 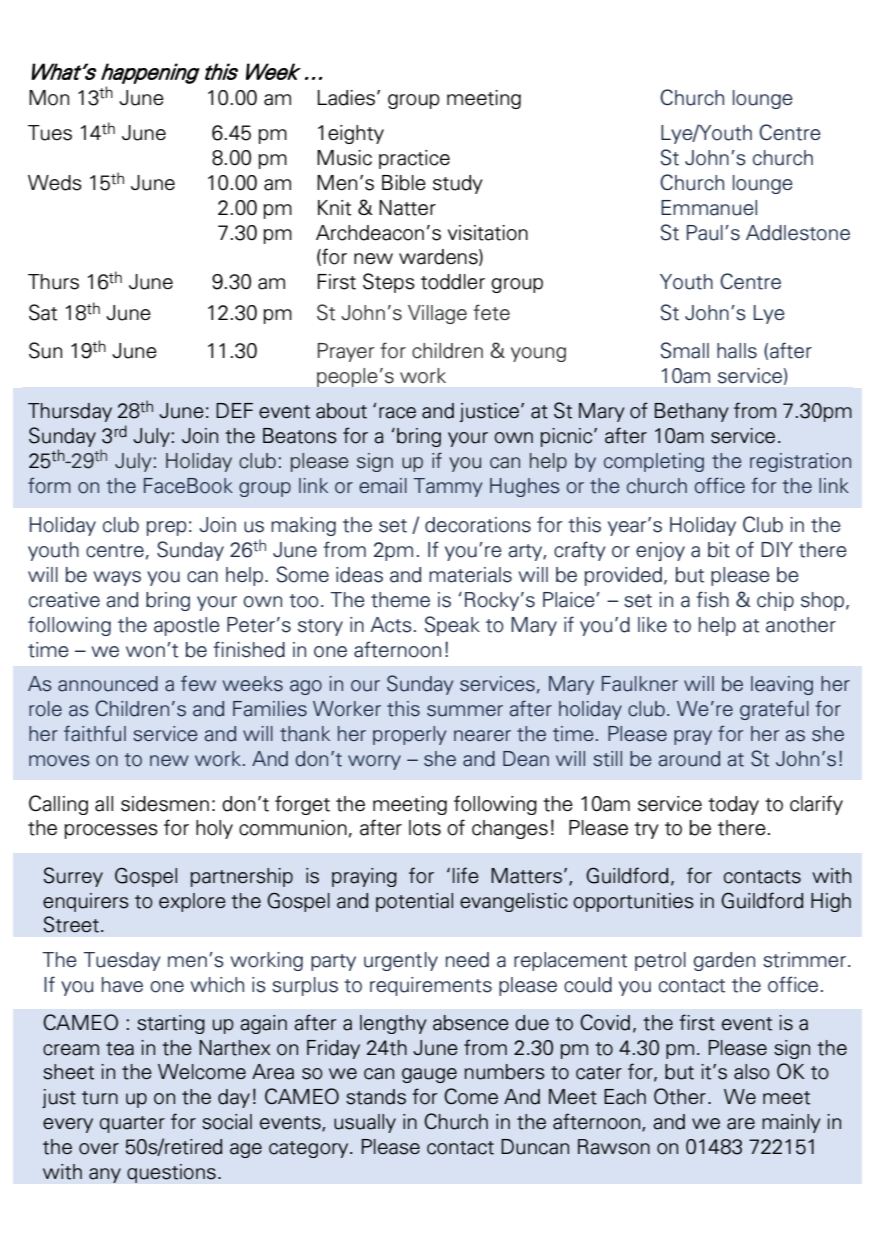 I want to click on Speak, so click(x=452, y=626).
